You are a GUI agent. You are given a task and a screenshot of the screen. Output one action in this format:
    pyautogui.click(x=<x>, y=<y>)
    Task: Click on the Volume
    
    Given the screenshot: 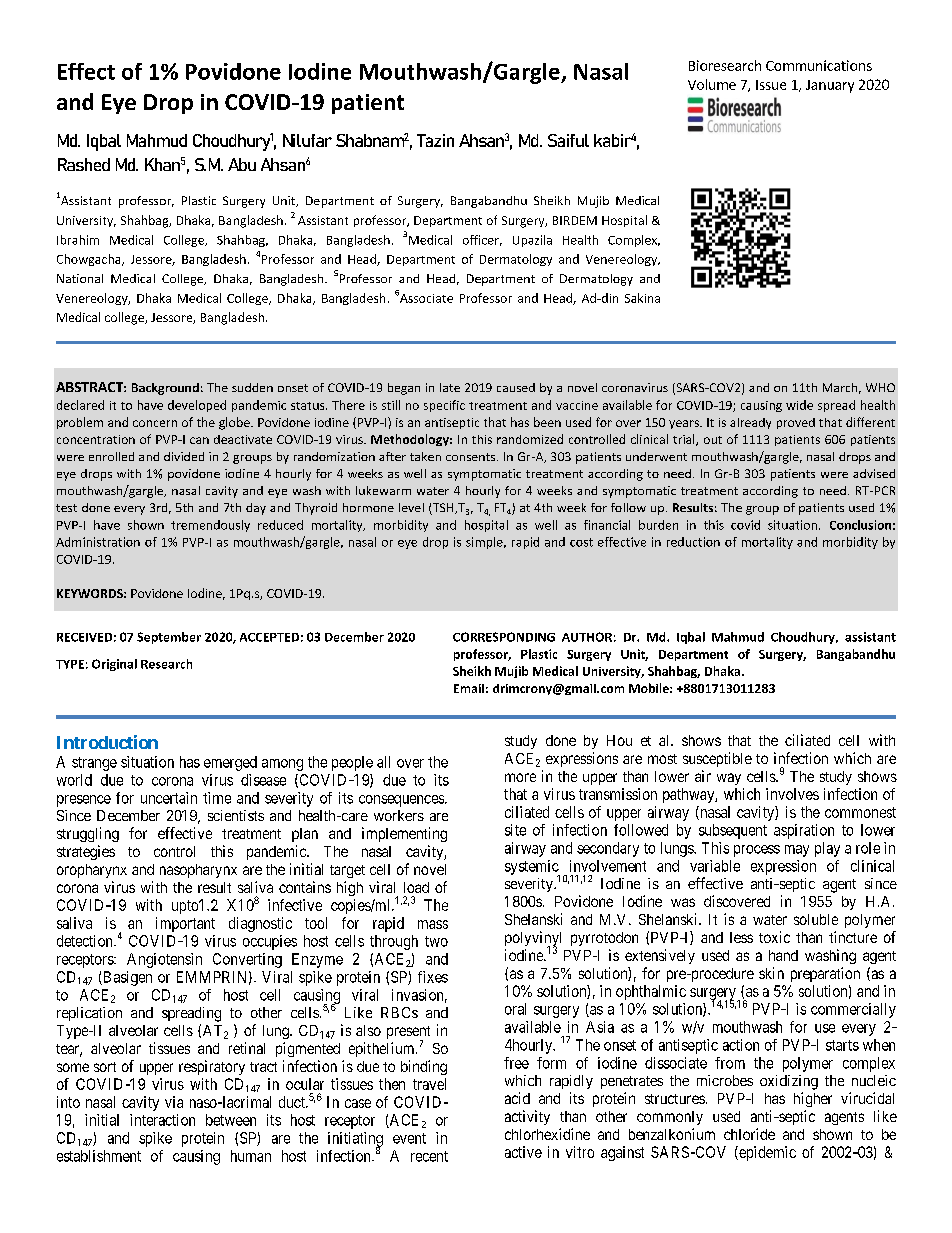 What is the action you would take?
    pyautogui.click(x=712, y=84)
